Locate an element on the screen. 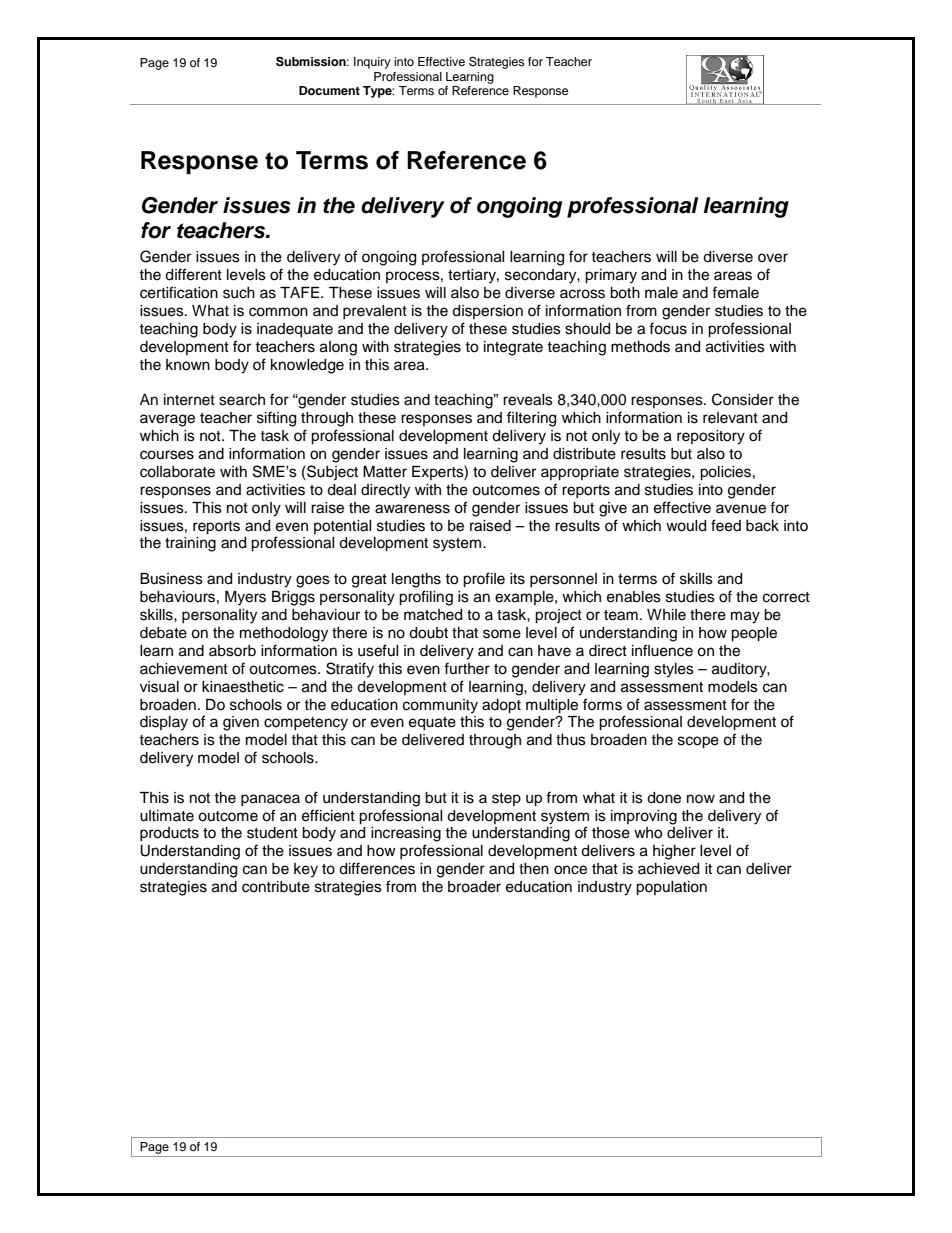 This screenshot has height=1233, width=952. over is located at coordinates (773, 258).
